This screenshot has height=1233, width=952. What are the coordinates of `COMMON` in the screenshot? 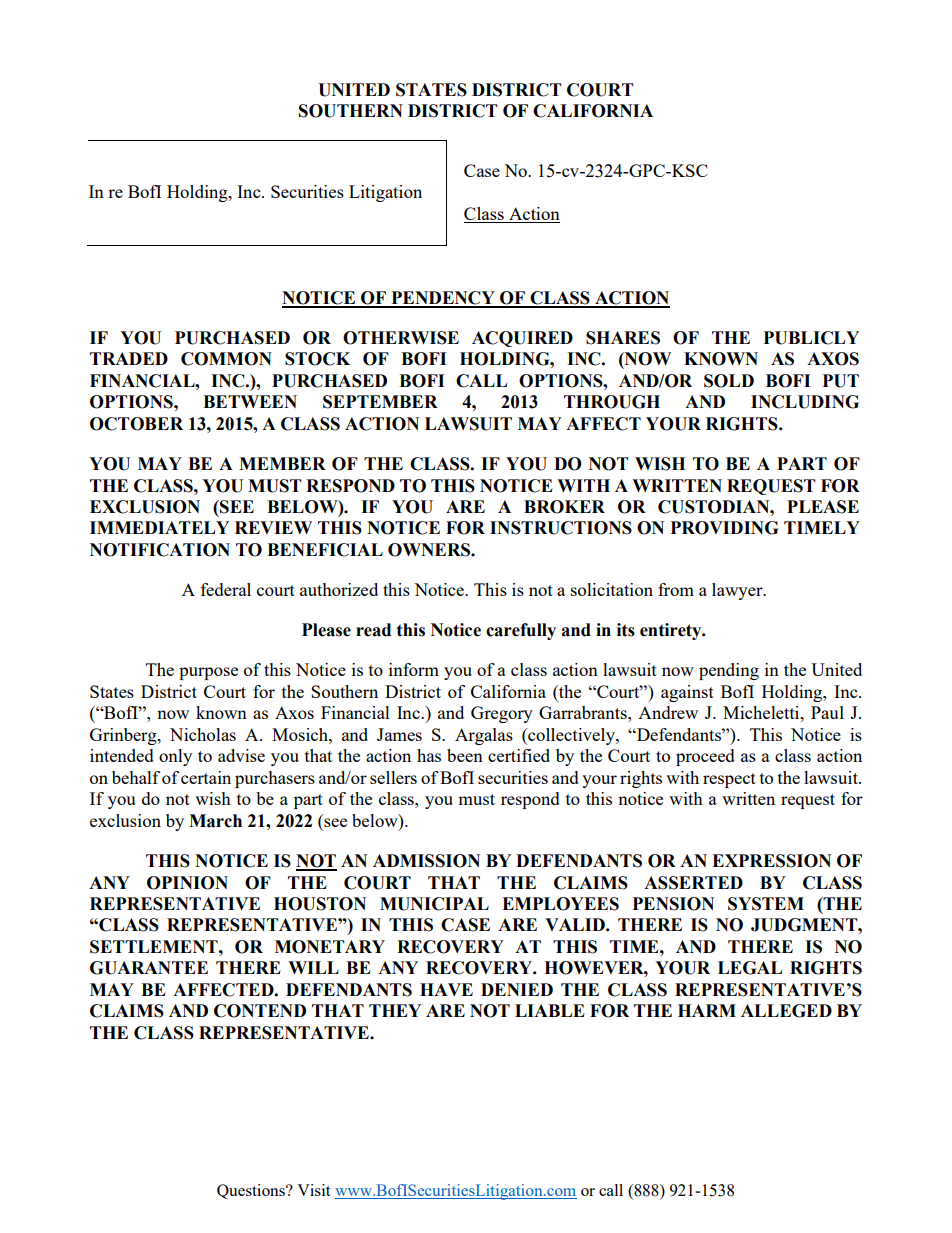 It's located at (226, 359).
